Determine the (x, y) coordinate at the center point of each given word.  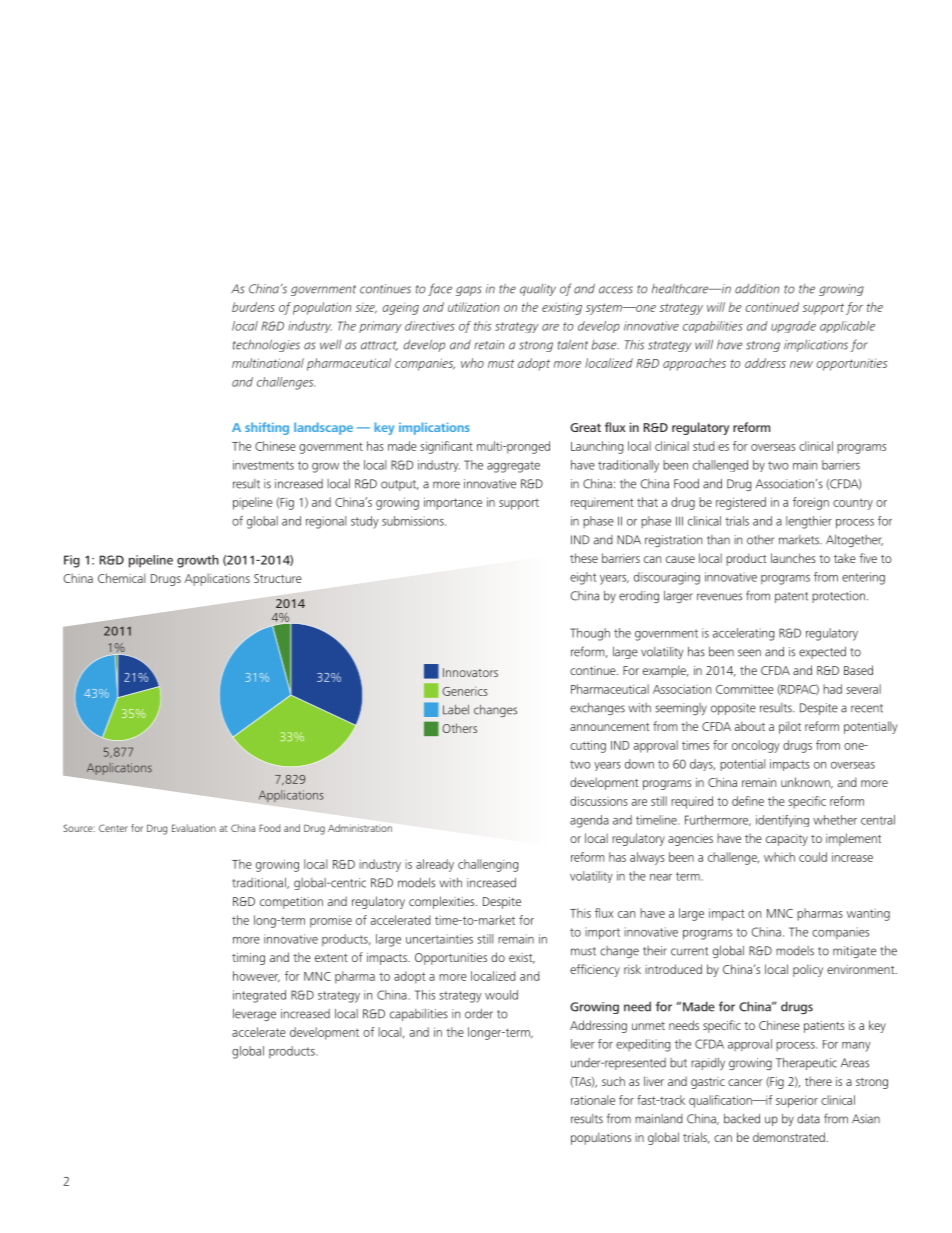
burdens (253, 307)
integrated (259, 996)
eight (583, 578)
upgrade (793, 327)
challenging (488, 865)
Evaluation (194, 828)
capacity (787, 840)
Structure (278, 578)
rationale (593, 1100)
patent (791, 597)
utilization (473, 307)
